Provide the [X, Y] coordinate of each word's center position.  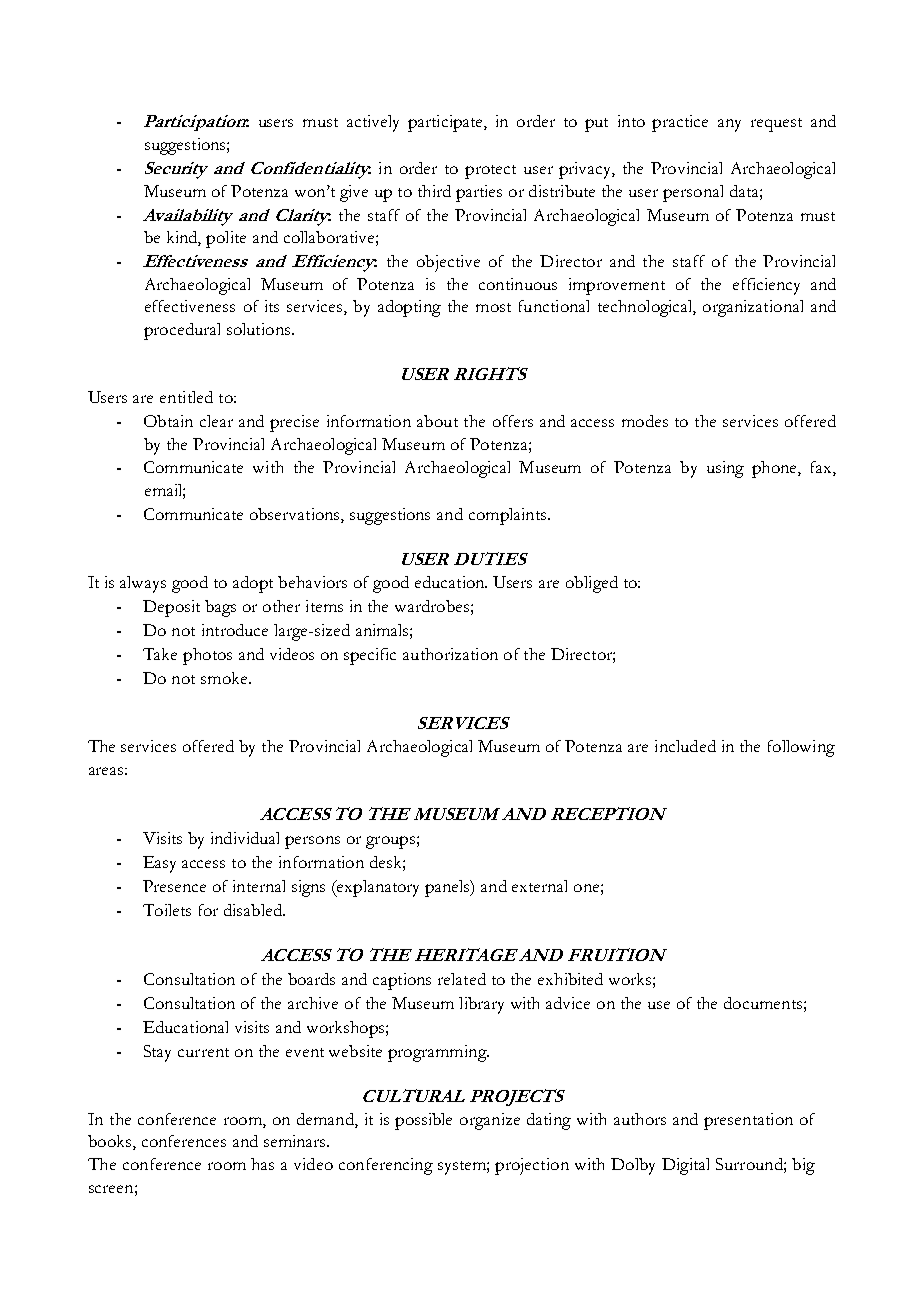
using [725, 469]
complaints [509, 516]
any [729, 125]
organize [490, 1121]
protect [490, 172]
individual [245, 838]
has [262, 1164]
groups [390, 842]
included [685, 746]
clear [216, 421]
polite [226, 239]
